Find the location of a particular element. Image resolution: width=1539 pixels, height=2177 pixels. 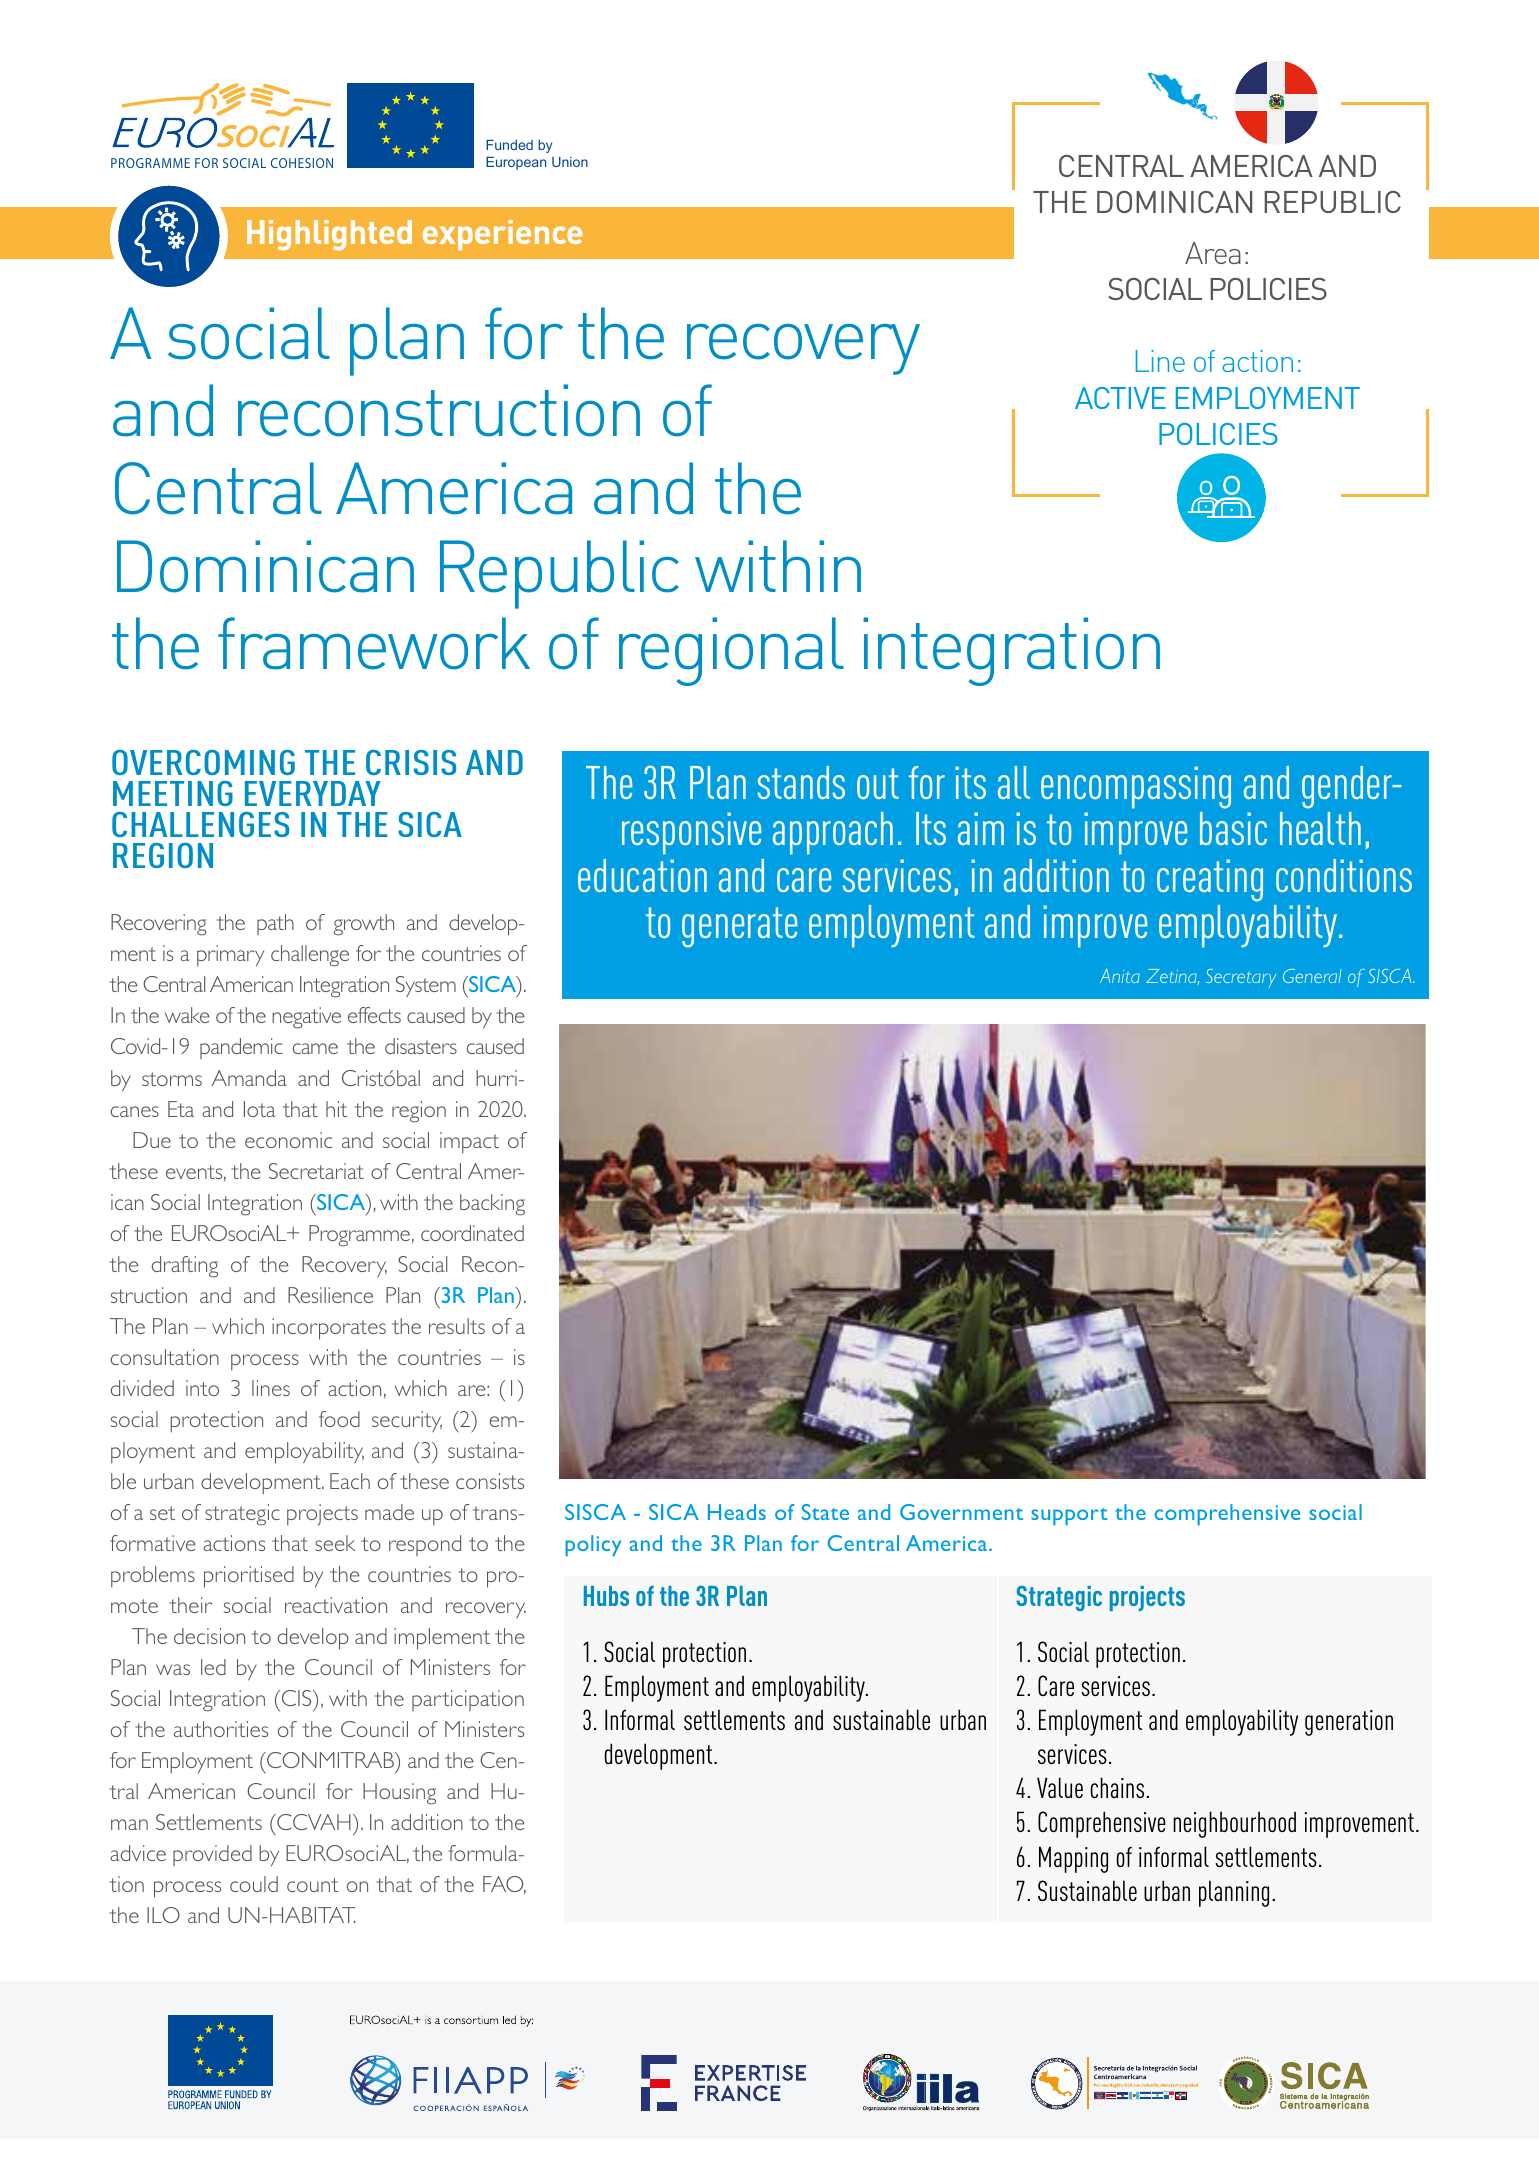

COHESION is located at coordinates (302, 163).
